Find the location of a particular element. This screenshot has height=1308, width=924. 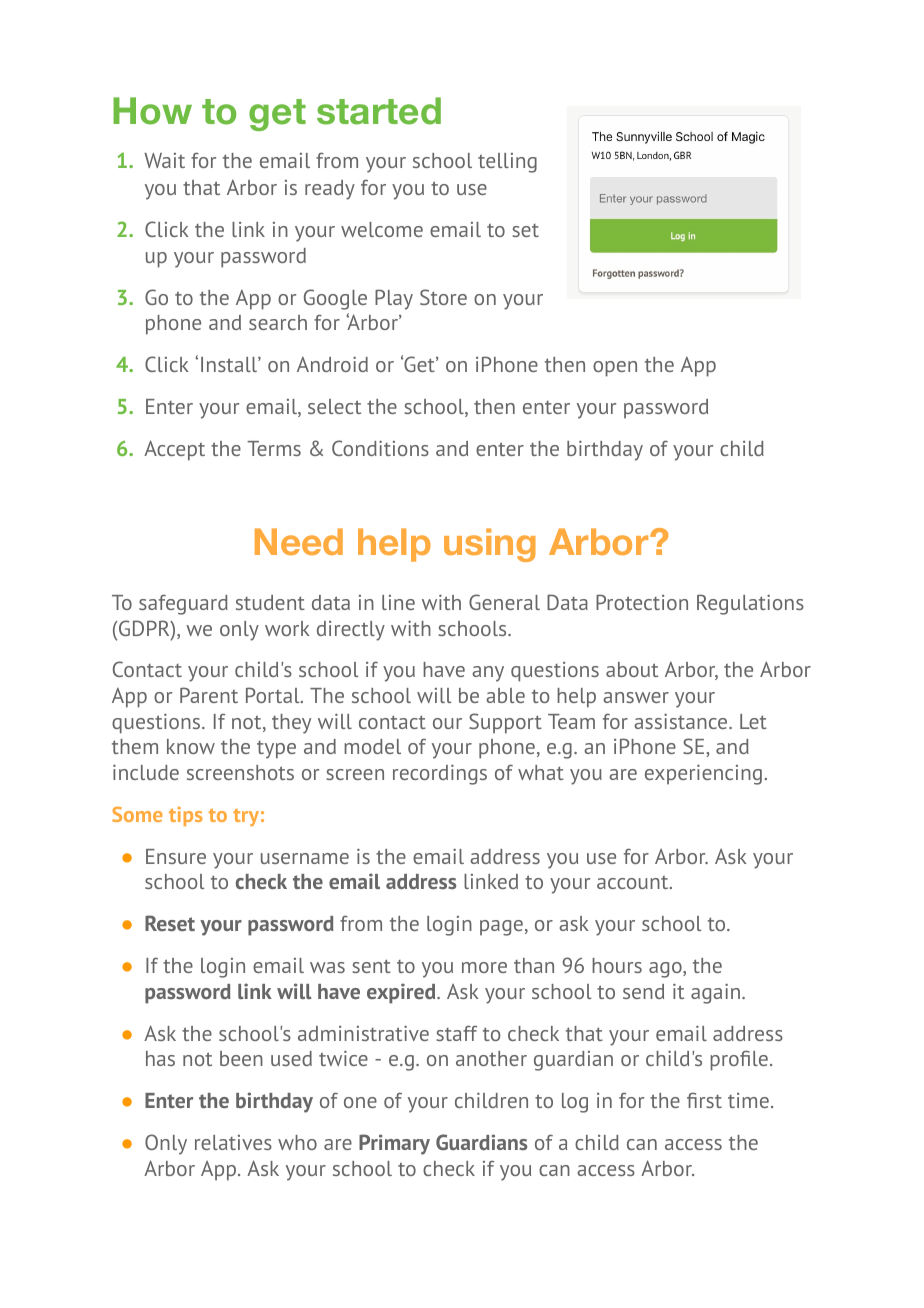

tips is located at coordinates (186, 816).
